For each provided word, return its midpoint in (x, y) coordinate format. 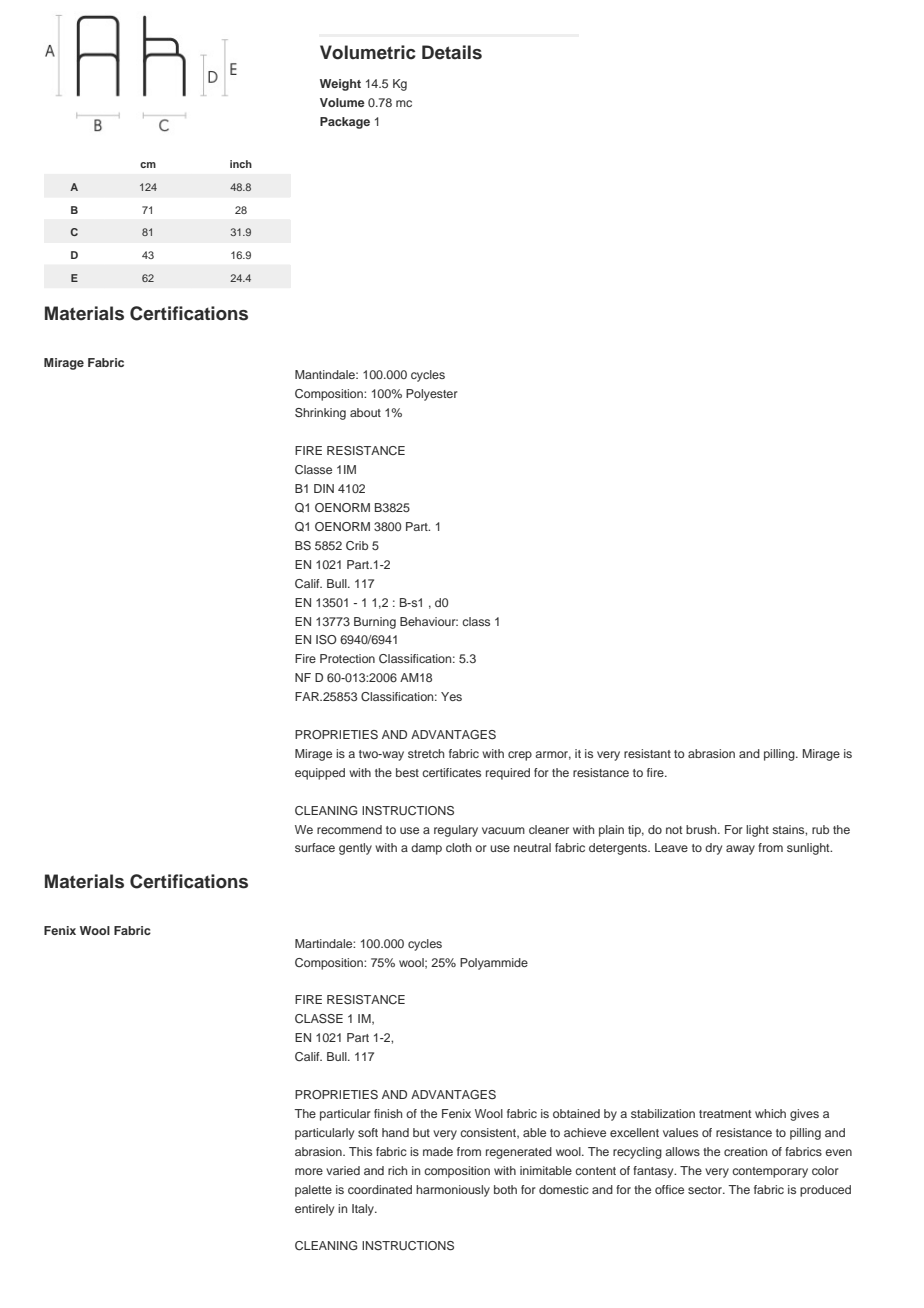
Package (345, 123)
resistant (647, 753)
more (309, 1171)
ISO (326, 639)
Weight (340, 85)
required (508, 774)
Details (452, 52)
